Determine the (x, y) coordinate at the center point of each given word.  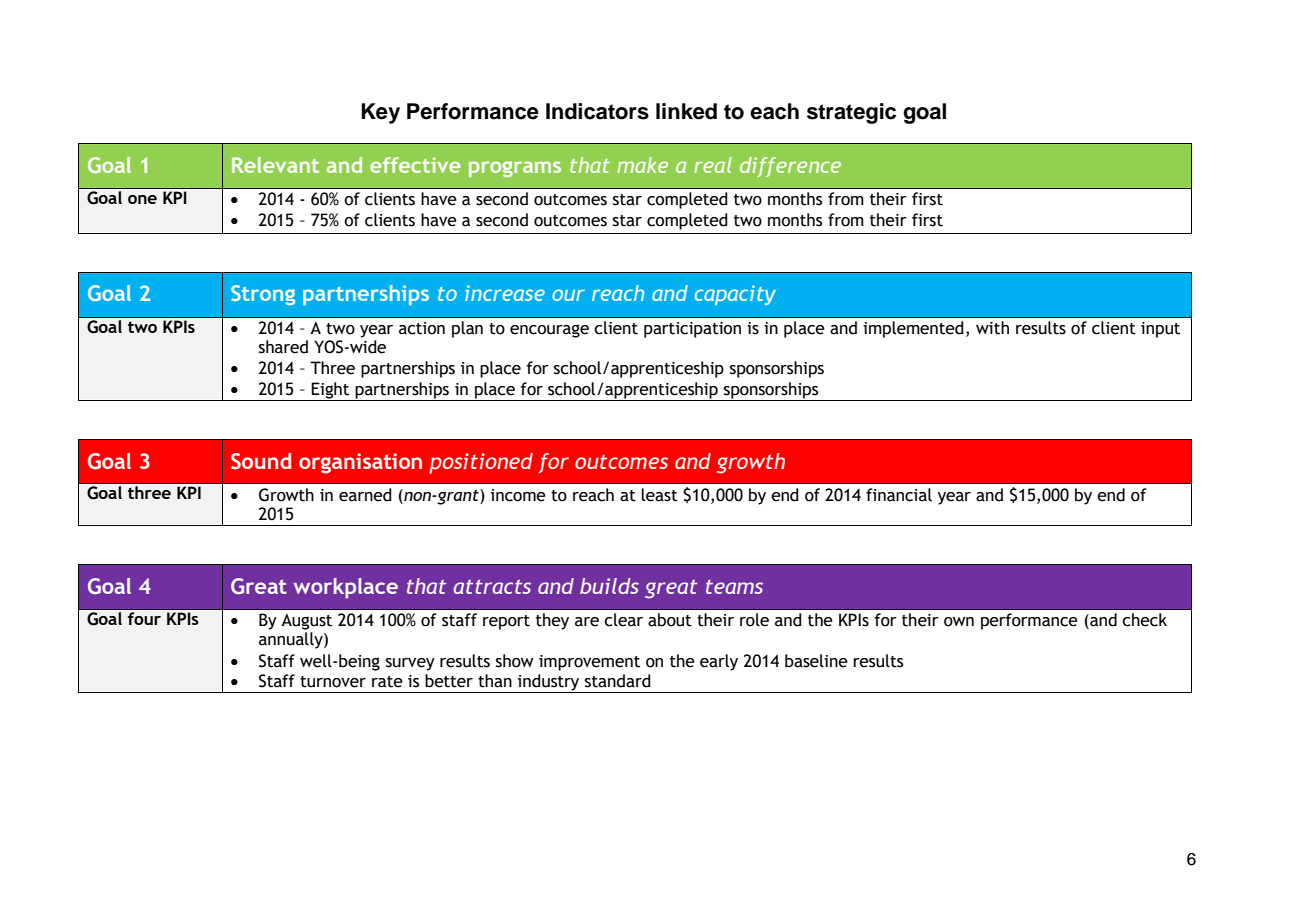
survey (410, 664)
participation (692, 330)
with (992, 328)
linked (686, 111)
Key (380, 113)
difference (790, 167)
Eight (331, 391)
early (719, 662)
